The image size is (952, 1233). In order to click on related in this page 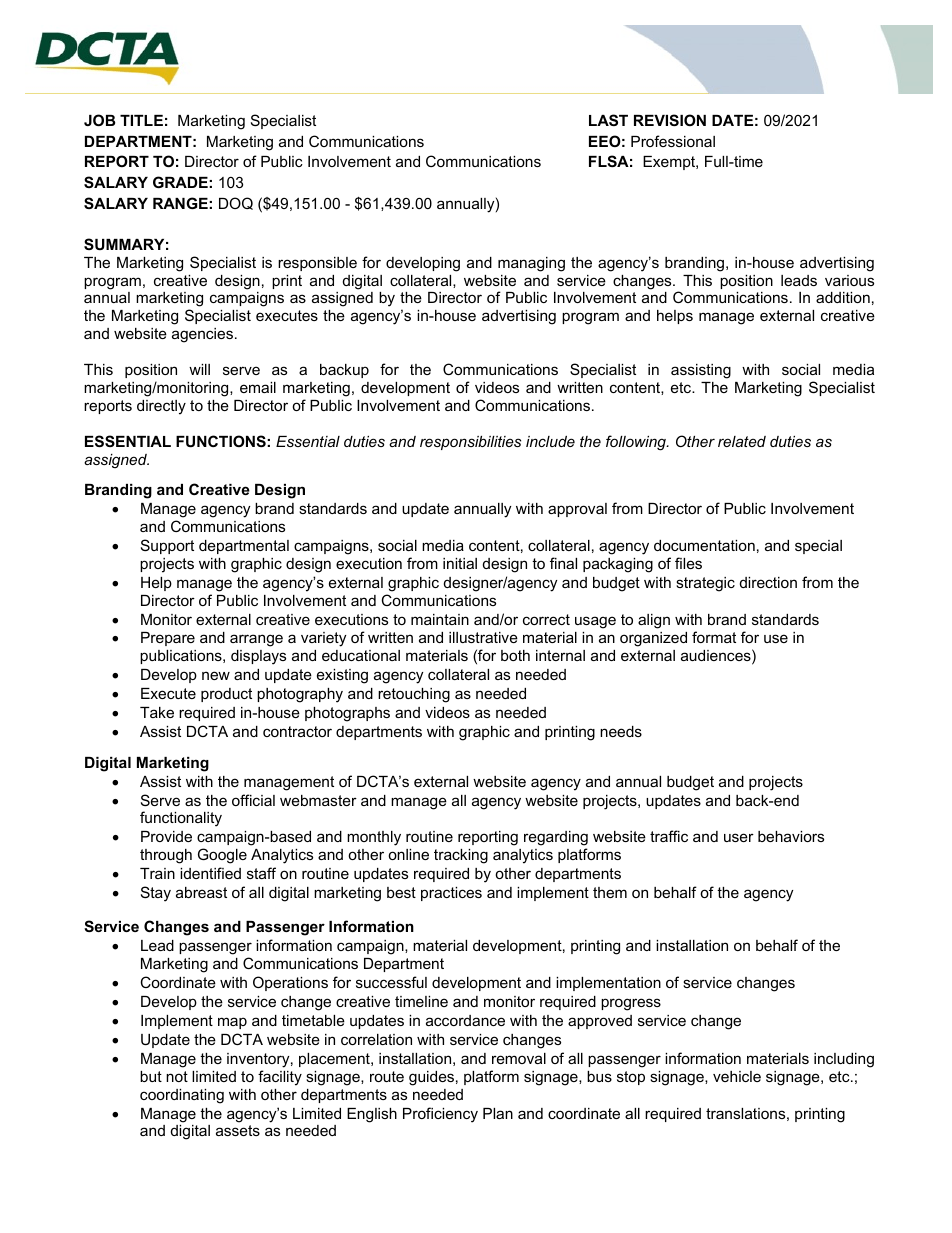, I will do `click(742, 441)`.
